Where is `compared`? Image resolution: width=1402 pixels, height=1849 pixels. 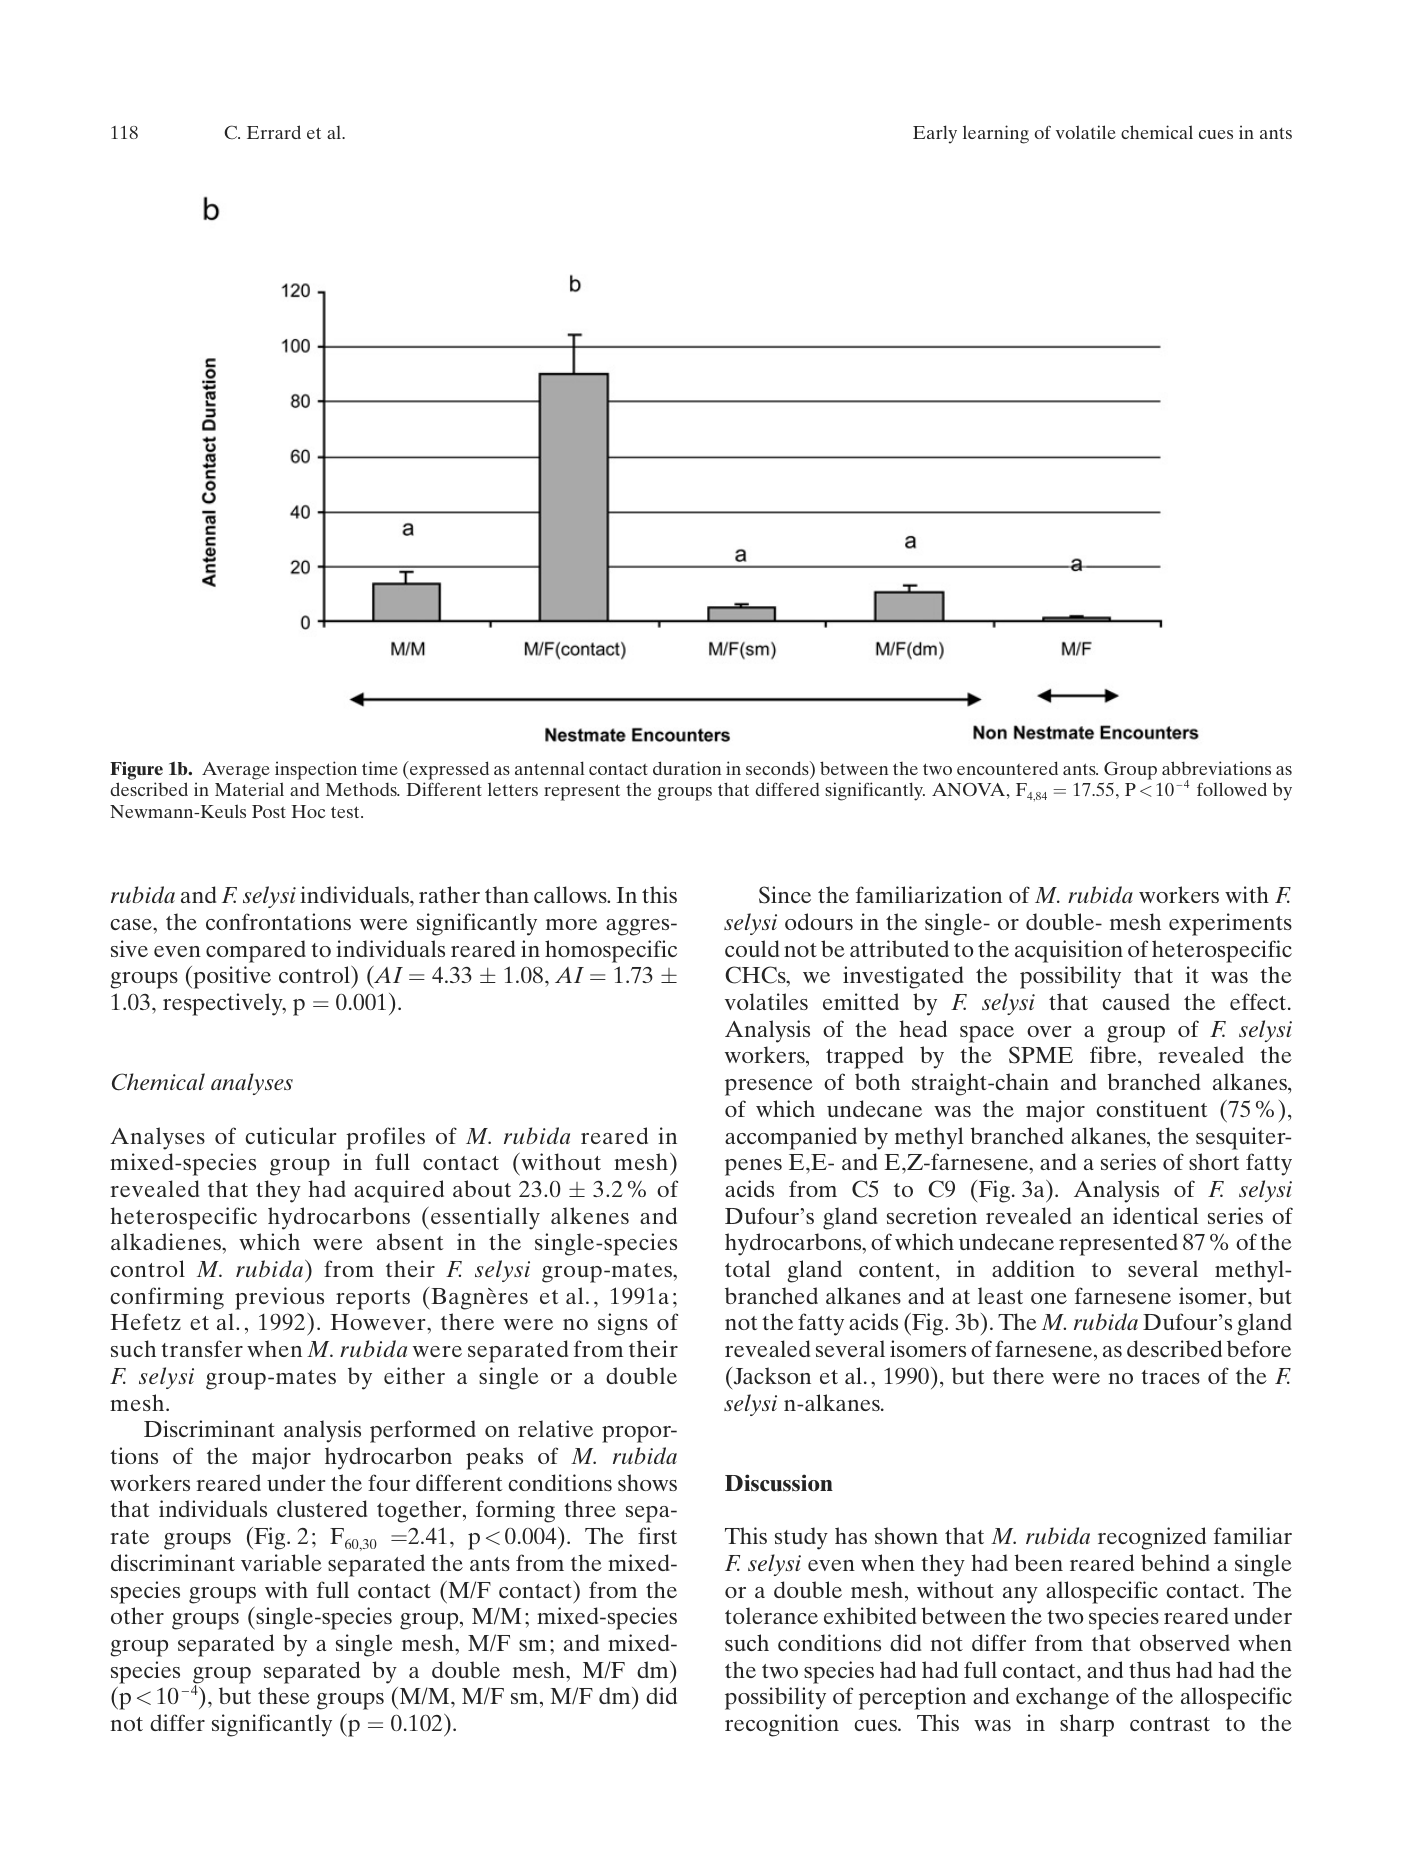 compared is located at coordinates (256, 951).
